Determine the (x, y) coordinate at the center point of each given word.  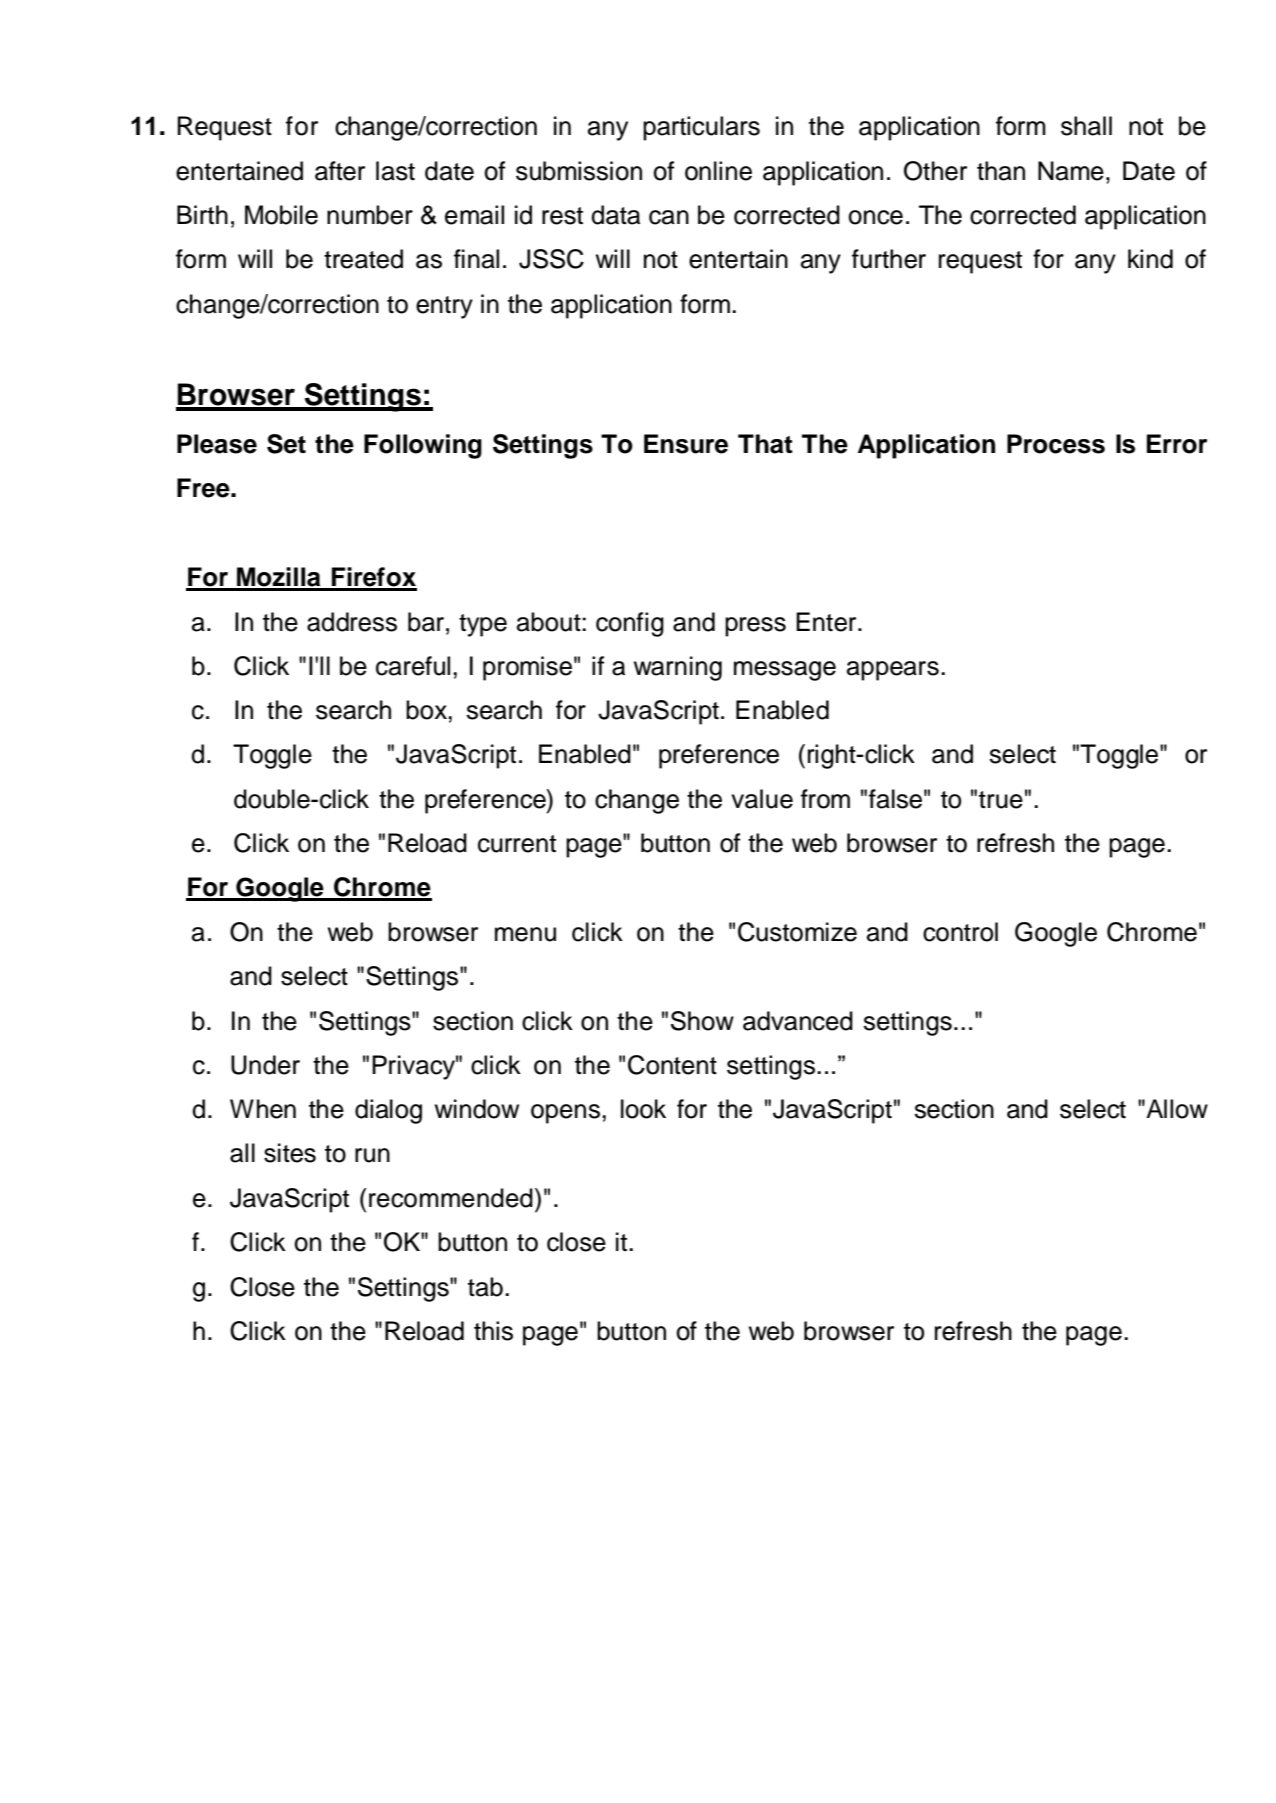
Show (702, 1021)
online (718, 171)
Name (1071, 171)
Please (217, 444)
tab (485, 1287)
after (340, 171)
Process (1056, 444)
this (493, 1331)
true (1001, 800)
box (426, 710)
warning (678, 668)
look (643, 1109)
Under (265, 1065)
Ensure (686, 444)
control (960, 932)
